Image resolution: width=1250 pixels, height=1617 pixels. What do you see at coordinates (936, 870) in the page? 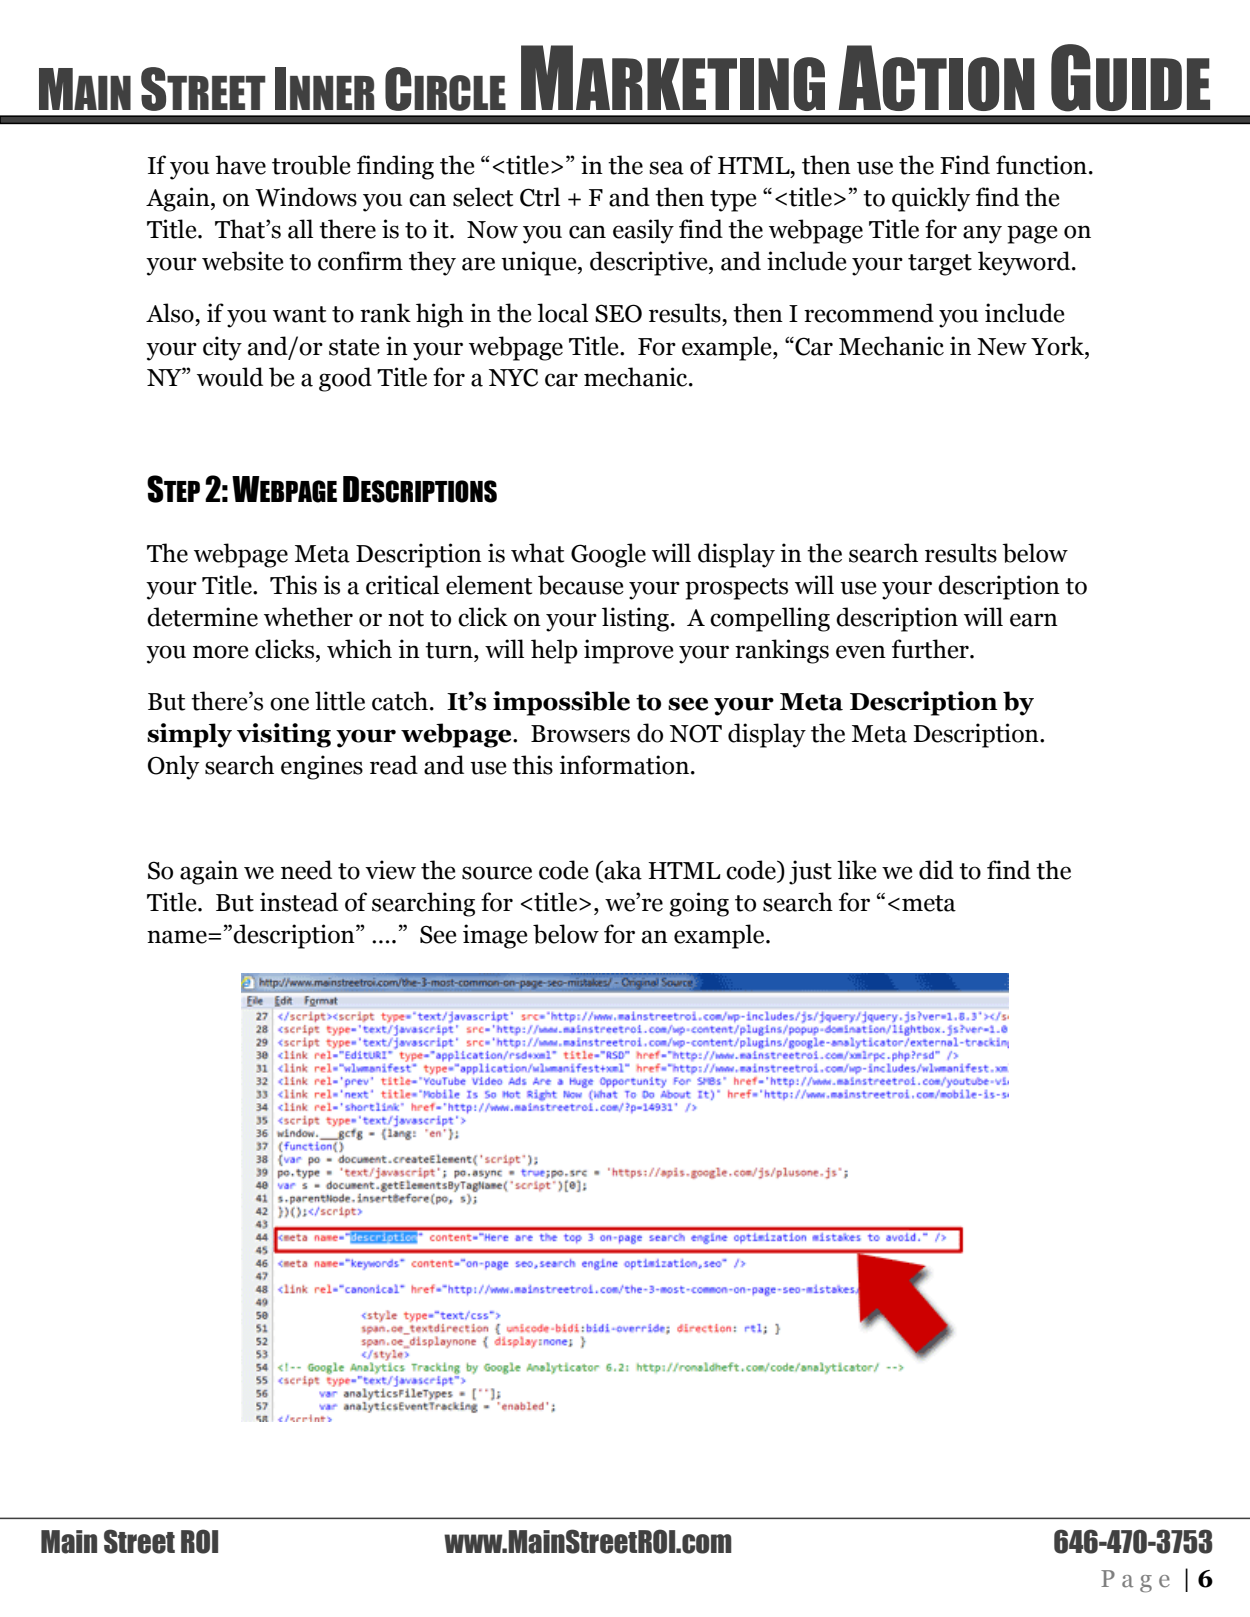
I see `did` at bounding box center [936, 870].
